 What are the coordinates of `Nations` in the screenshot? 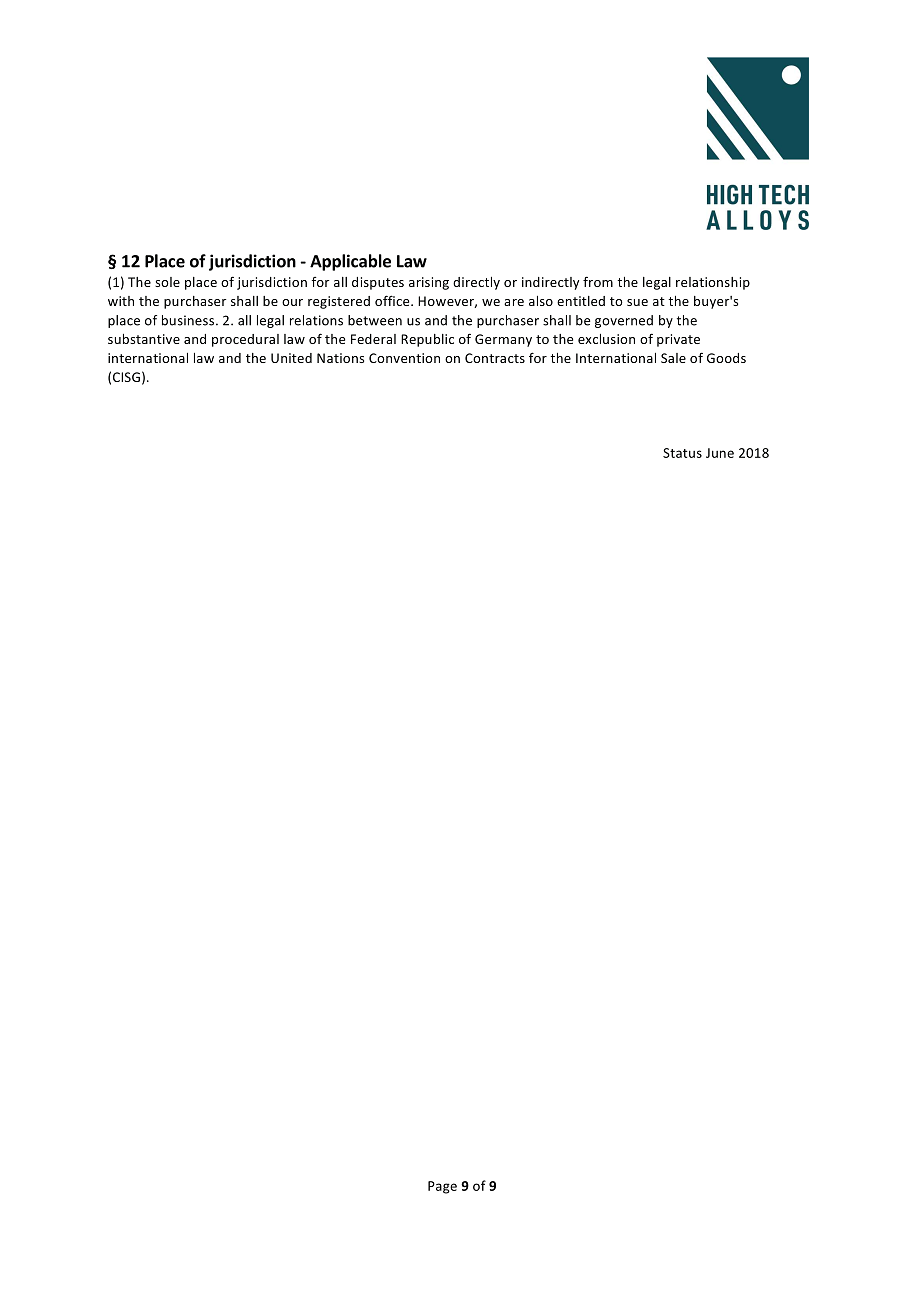 It's located at (340, 358).
